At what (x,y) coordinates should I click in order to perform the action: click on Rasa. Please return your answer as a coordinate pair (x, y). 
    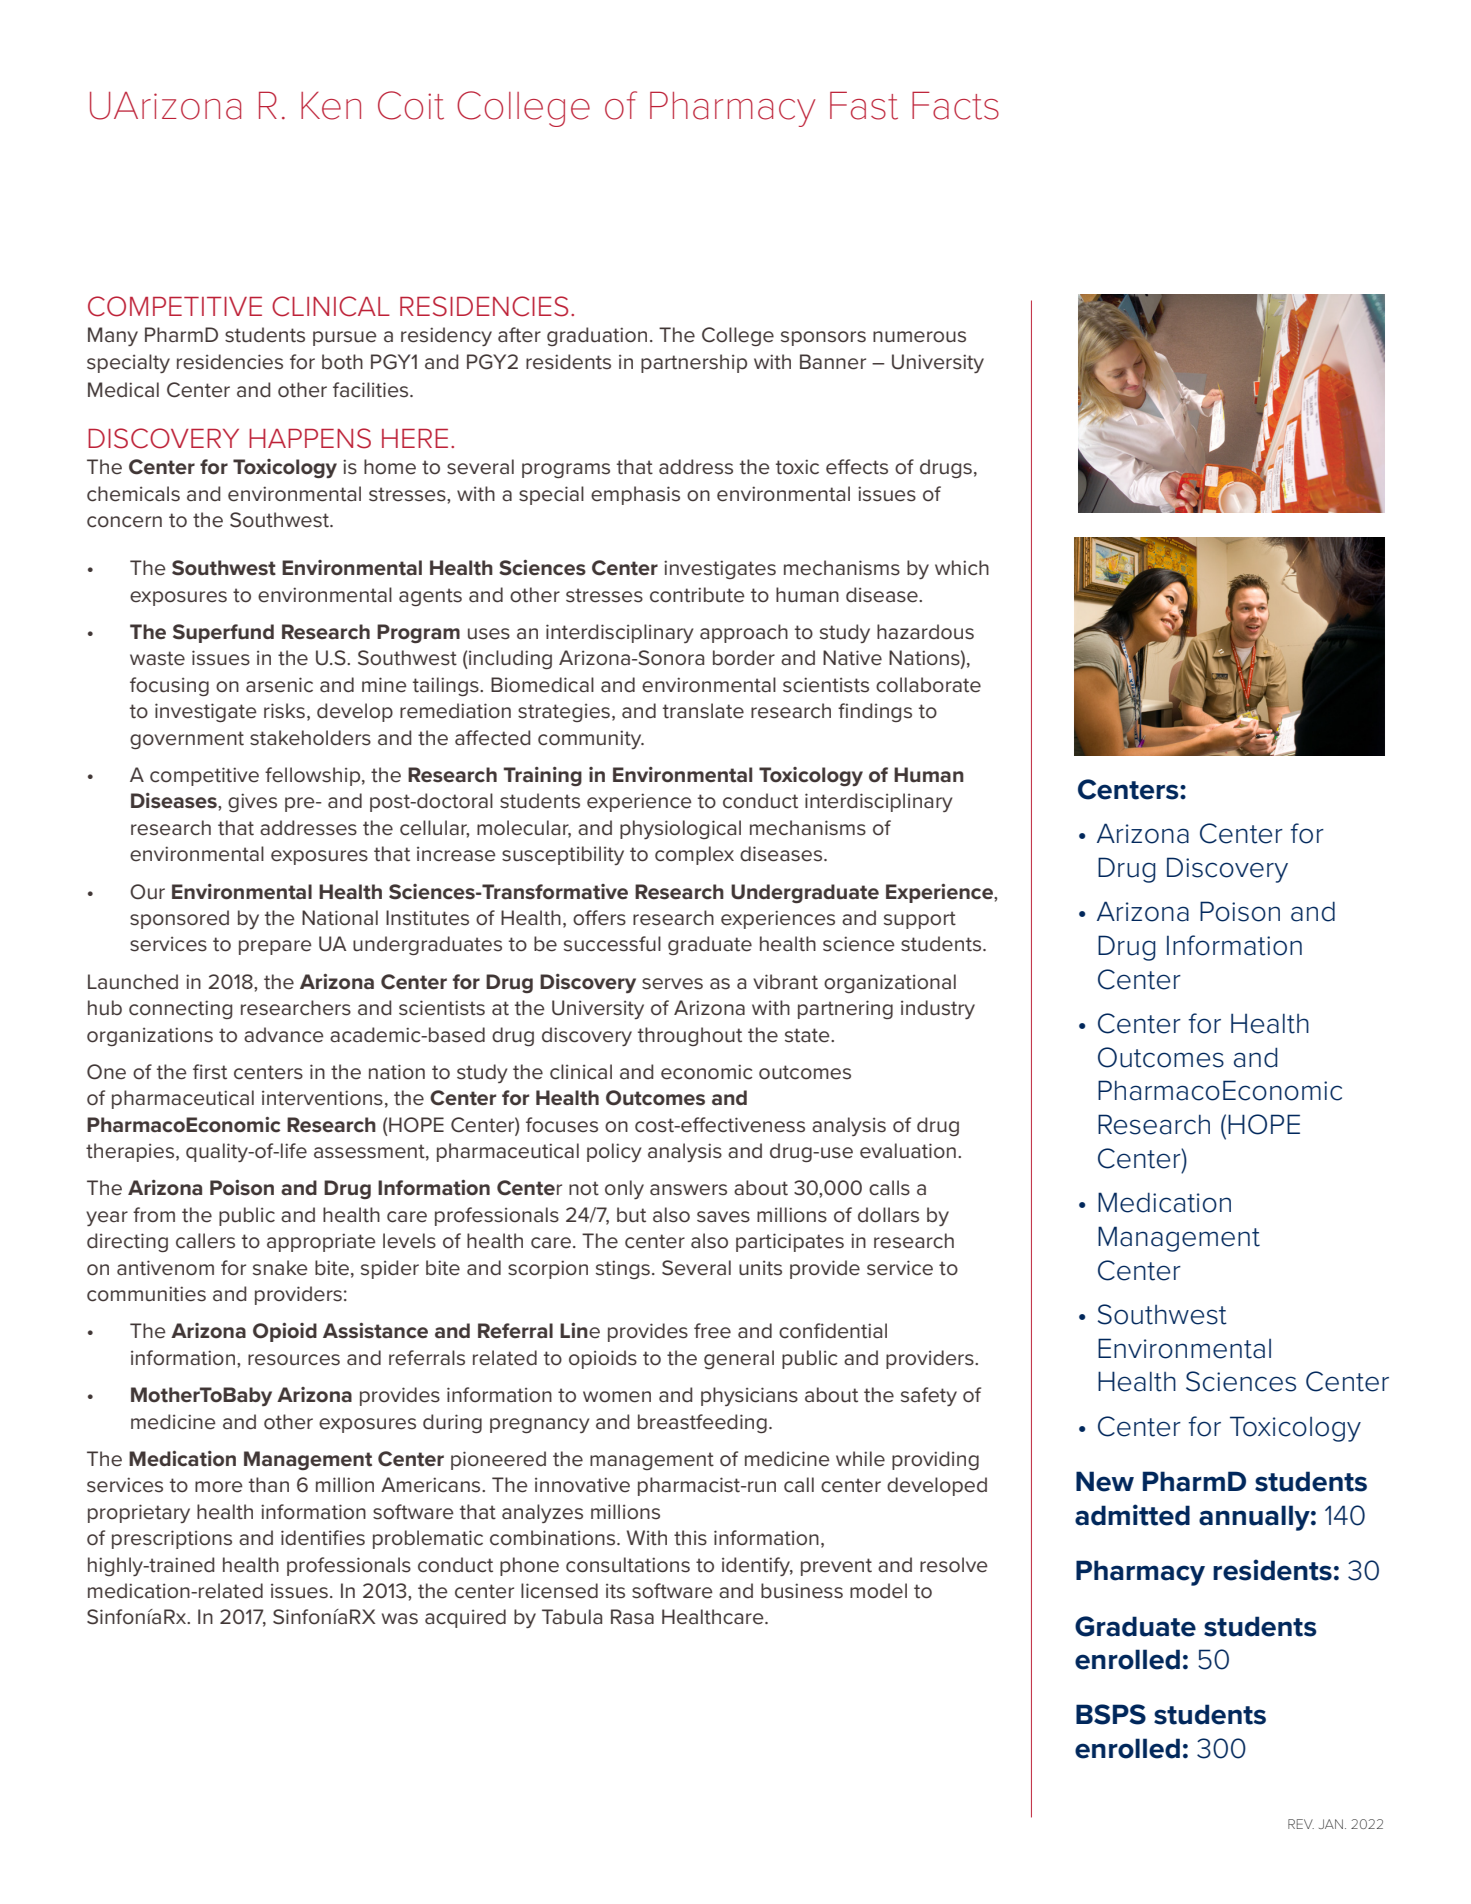
    Looking at the image, I should click on (632, 1617).
